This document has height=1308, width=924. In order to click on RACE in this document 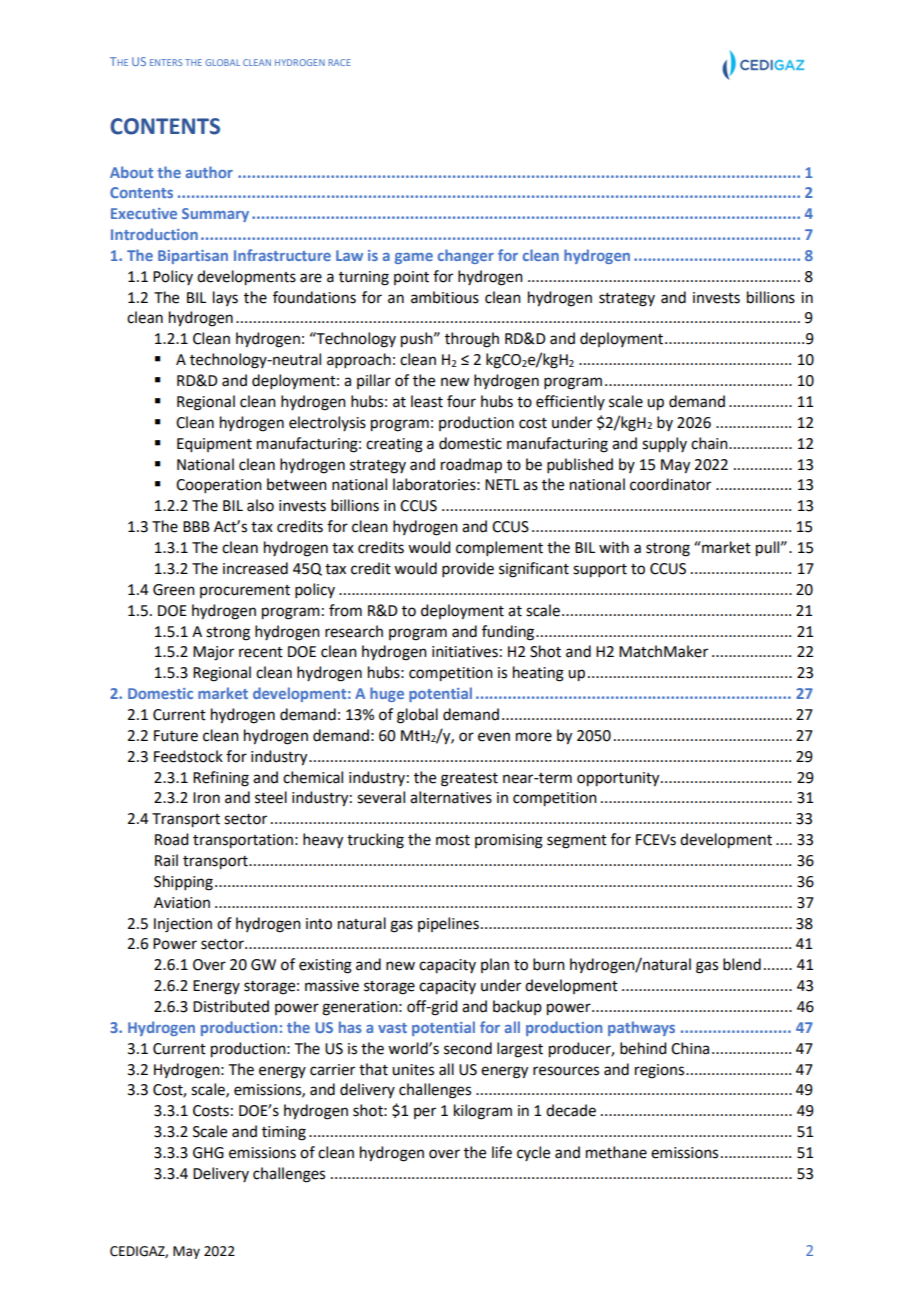, I will do `click(340, 62)`.
